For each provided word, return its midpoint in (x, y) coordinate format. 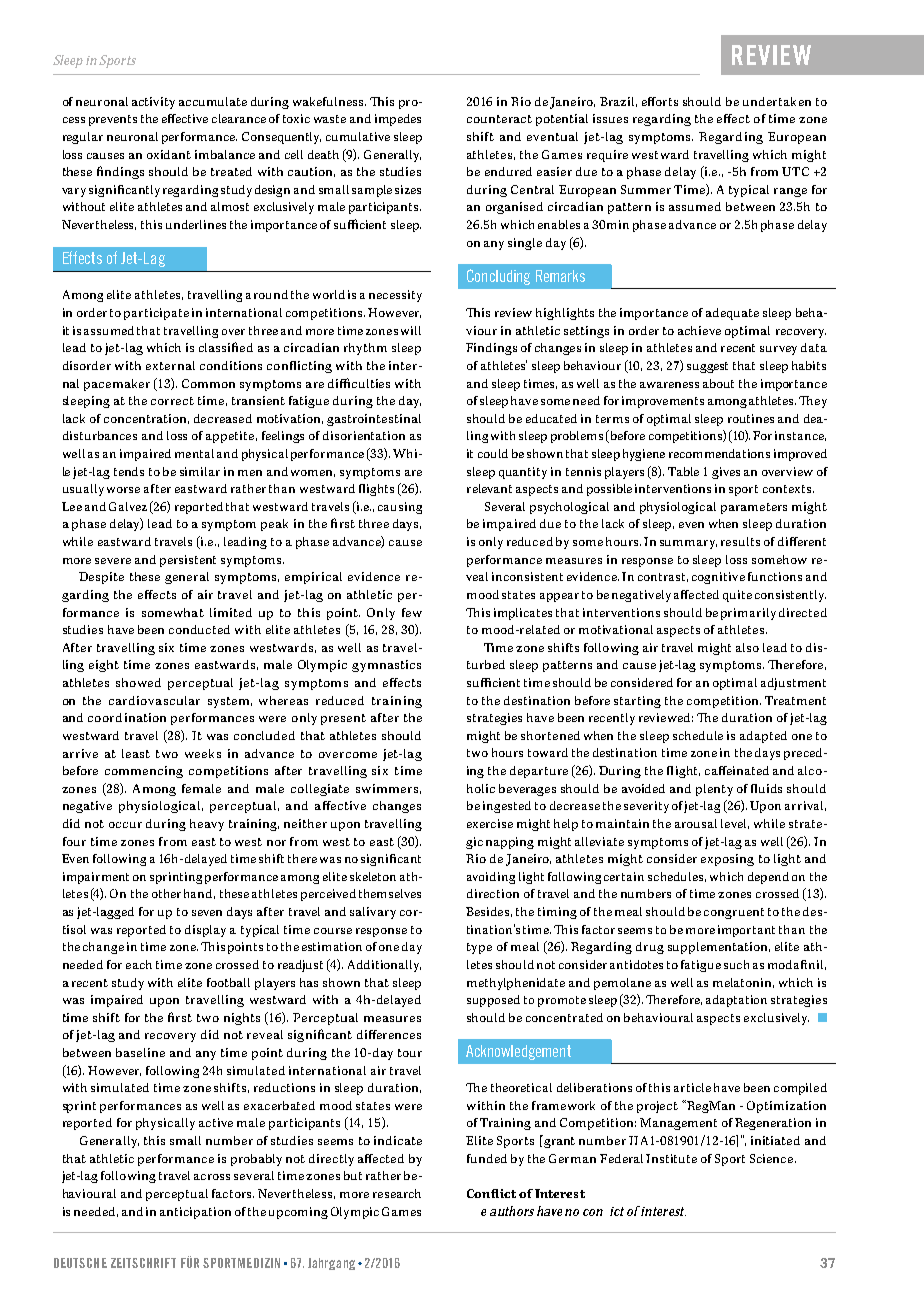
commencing (144, 772)
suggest (707, 367)
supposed (493, 1001)
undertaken (777, 101)
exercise (490, 823)
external (170, 365)
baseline (140, 1052)
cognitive (718, 578)
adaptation (736, 1001)
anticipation (195, 1213)
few (412, 612)
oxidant (169, 154)
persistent (188, 561)
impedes (398, 120)
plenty (714, 790)
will (411, 330)
